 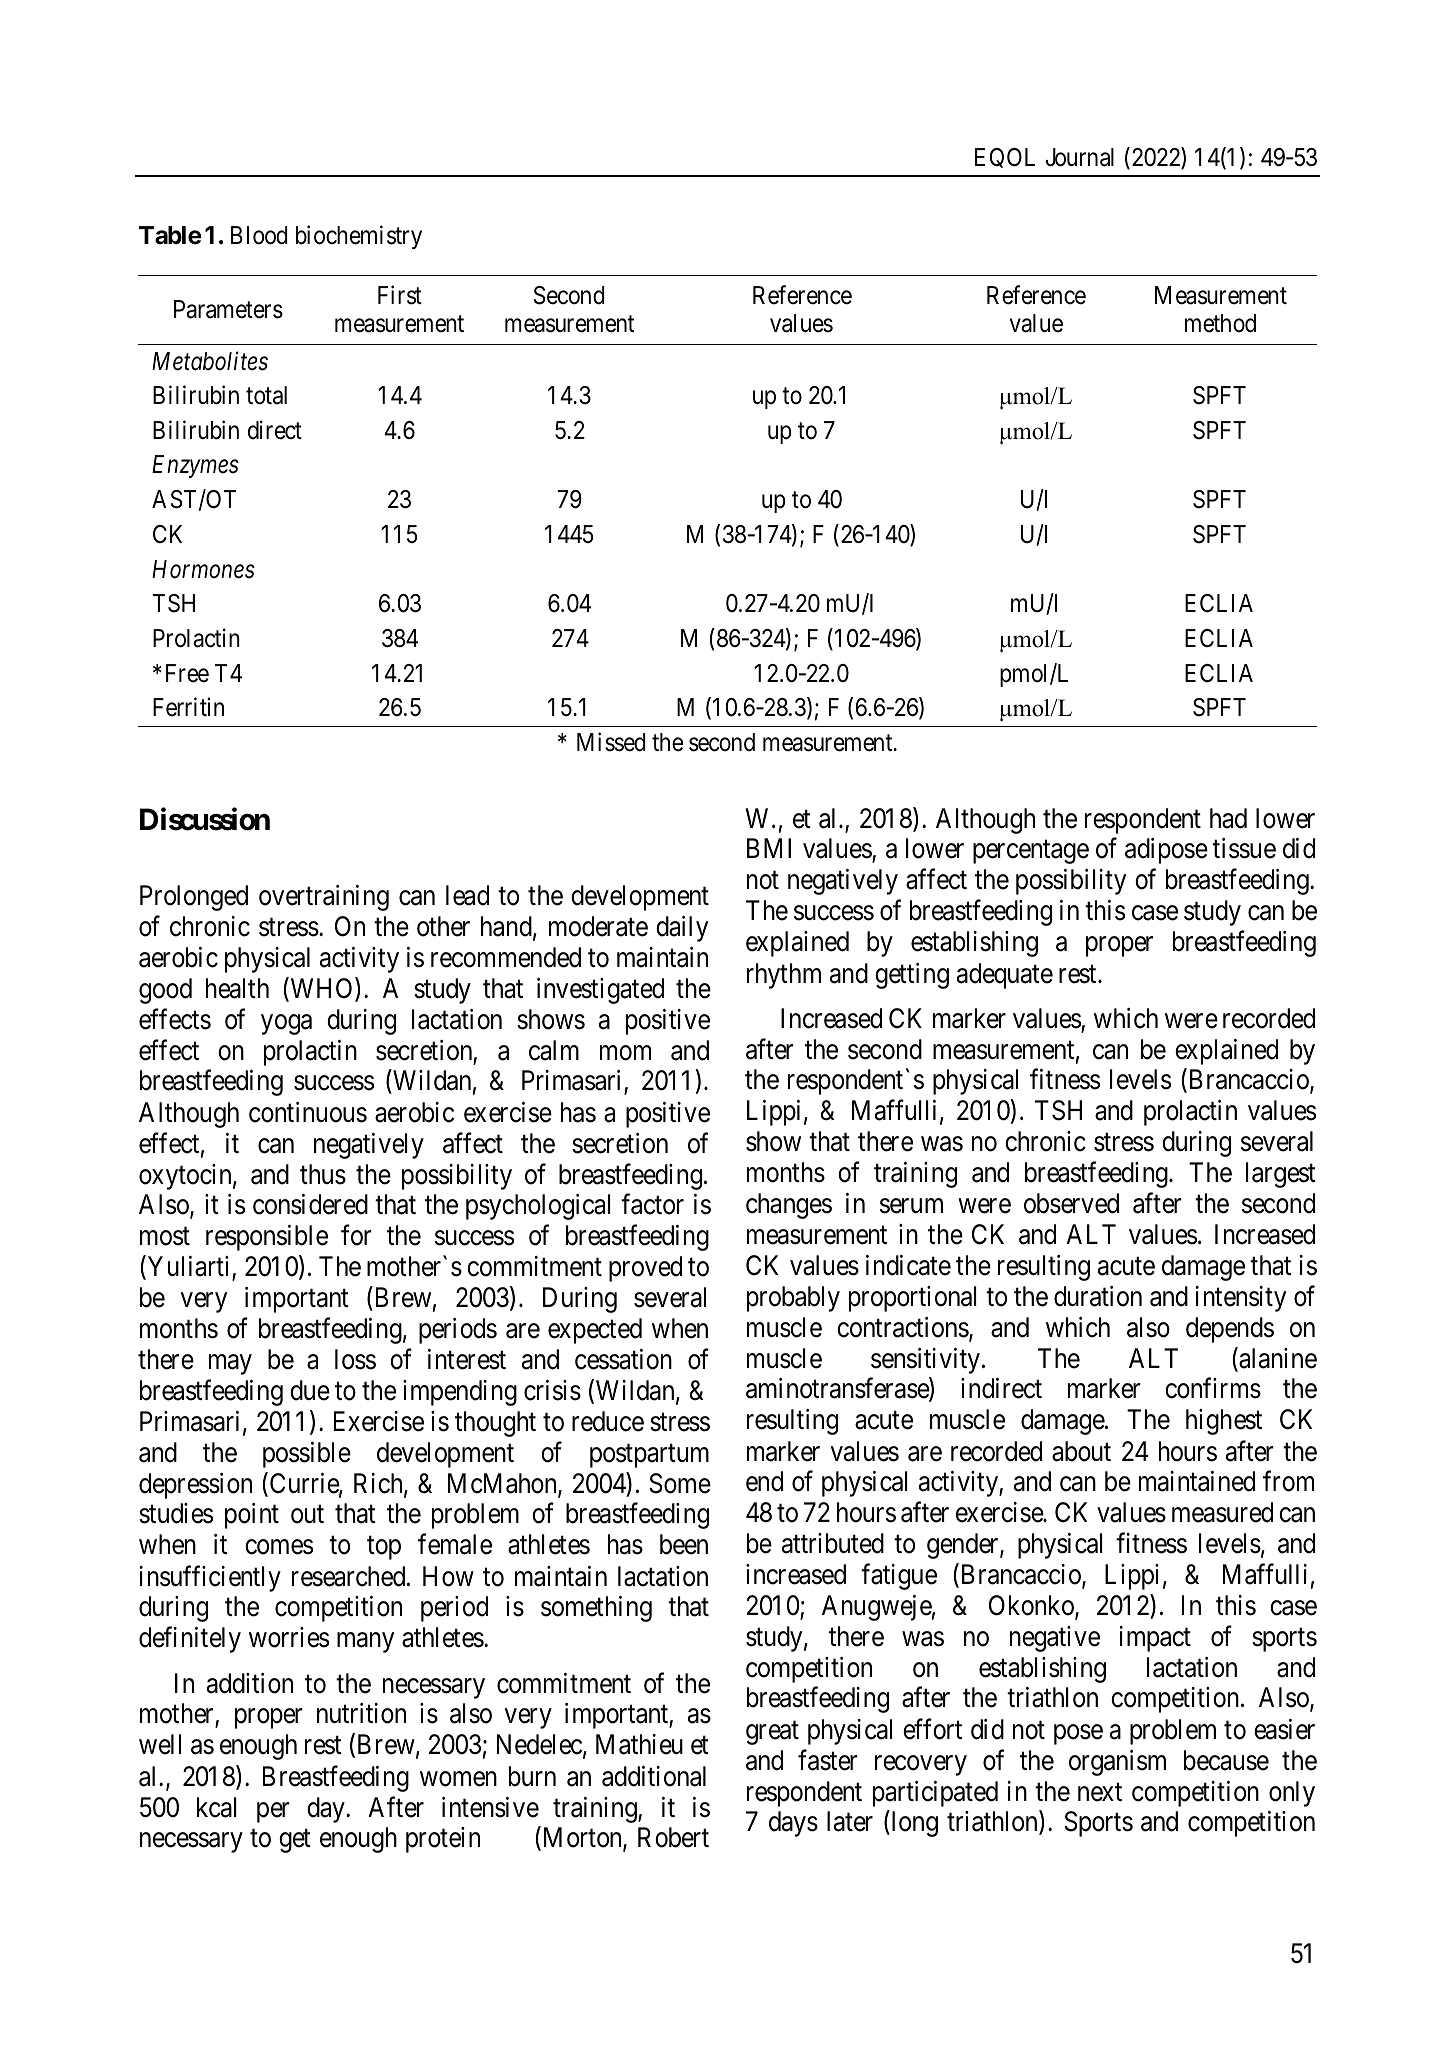 I want to click on kcal, so click(x=217, y=1807).
